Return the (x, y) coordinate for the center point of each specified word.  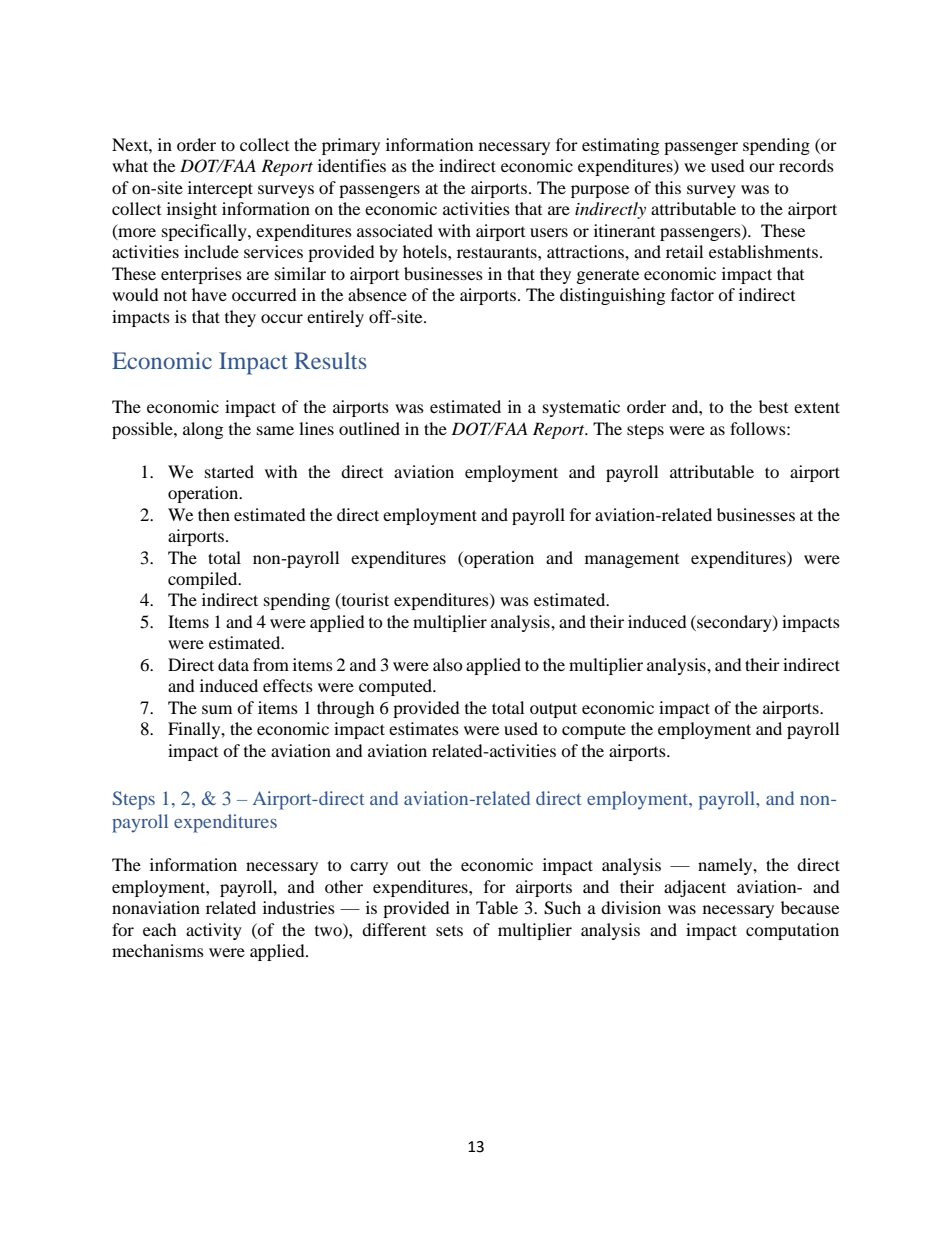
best (773, 406)
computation (792, 931)
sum (217, 709)
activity (214, 931)
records (806, 165)
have (209, 294)
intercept (220, 189)
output (553, 710)
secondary (734, 623)
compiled (204, 580)
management (632, 561)
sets (449, 931)
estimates (424, 728)
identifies (352, 165)
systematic (581, 408)
